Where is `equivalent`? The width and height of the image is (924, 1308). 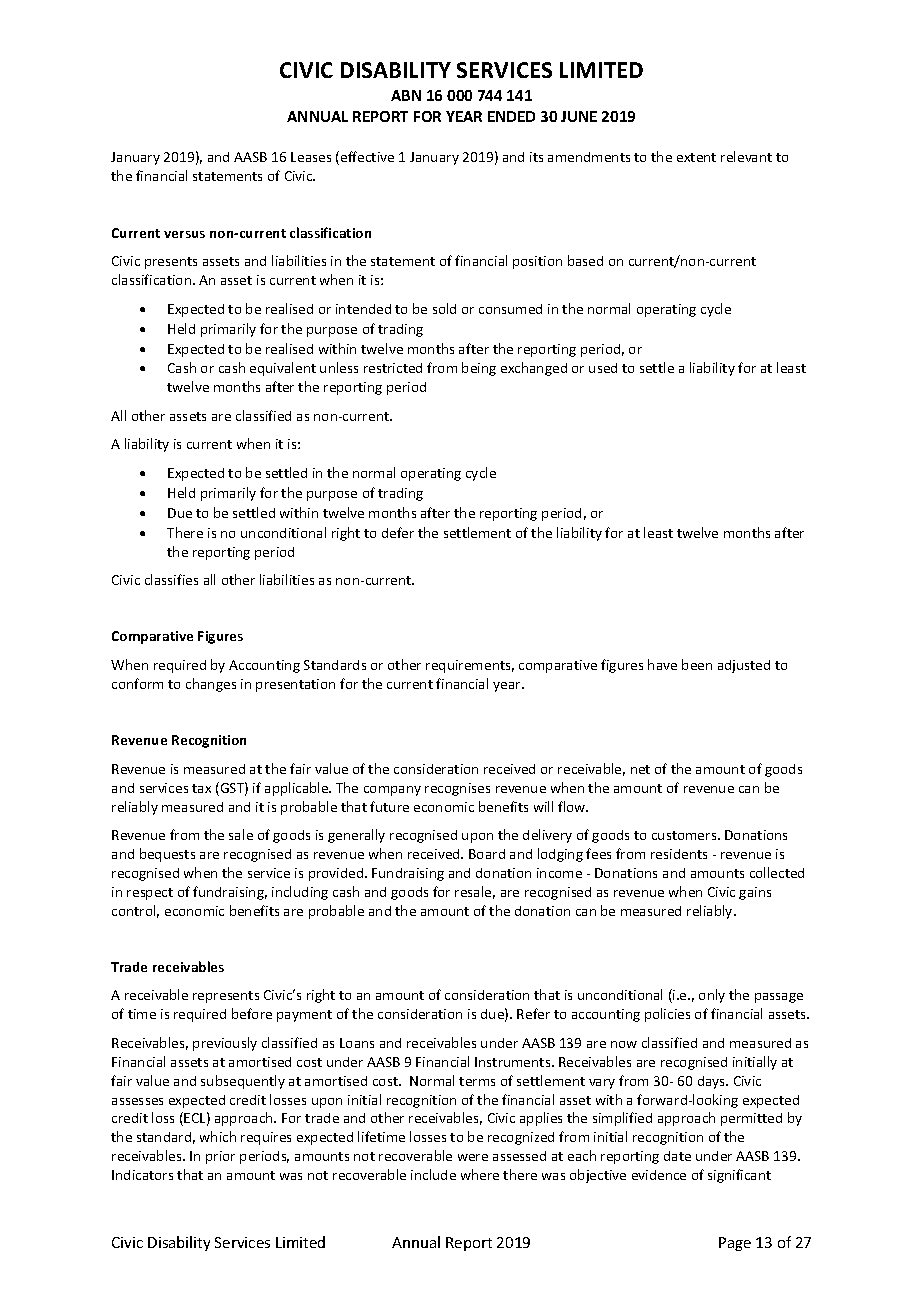 equivalent is located at coordinates (283, 369).
